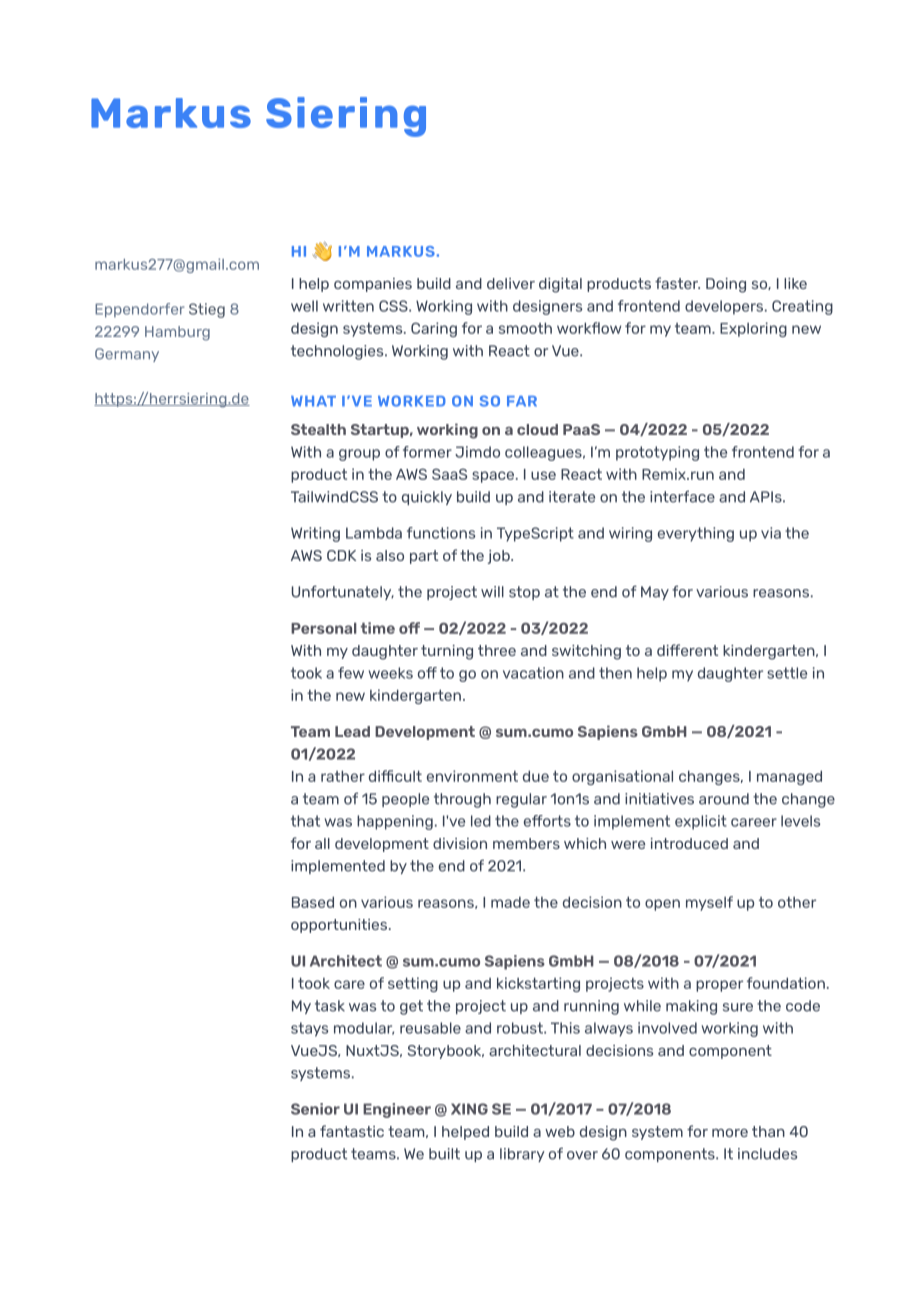 The width and height of the document is (924, 1308). What do you see at coordinates (709, 903) in the document?
I see `myself` at bounding box center [709, 903].
